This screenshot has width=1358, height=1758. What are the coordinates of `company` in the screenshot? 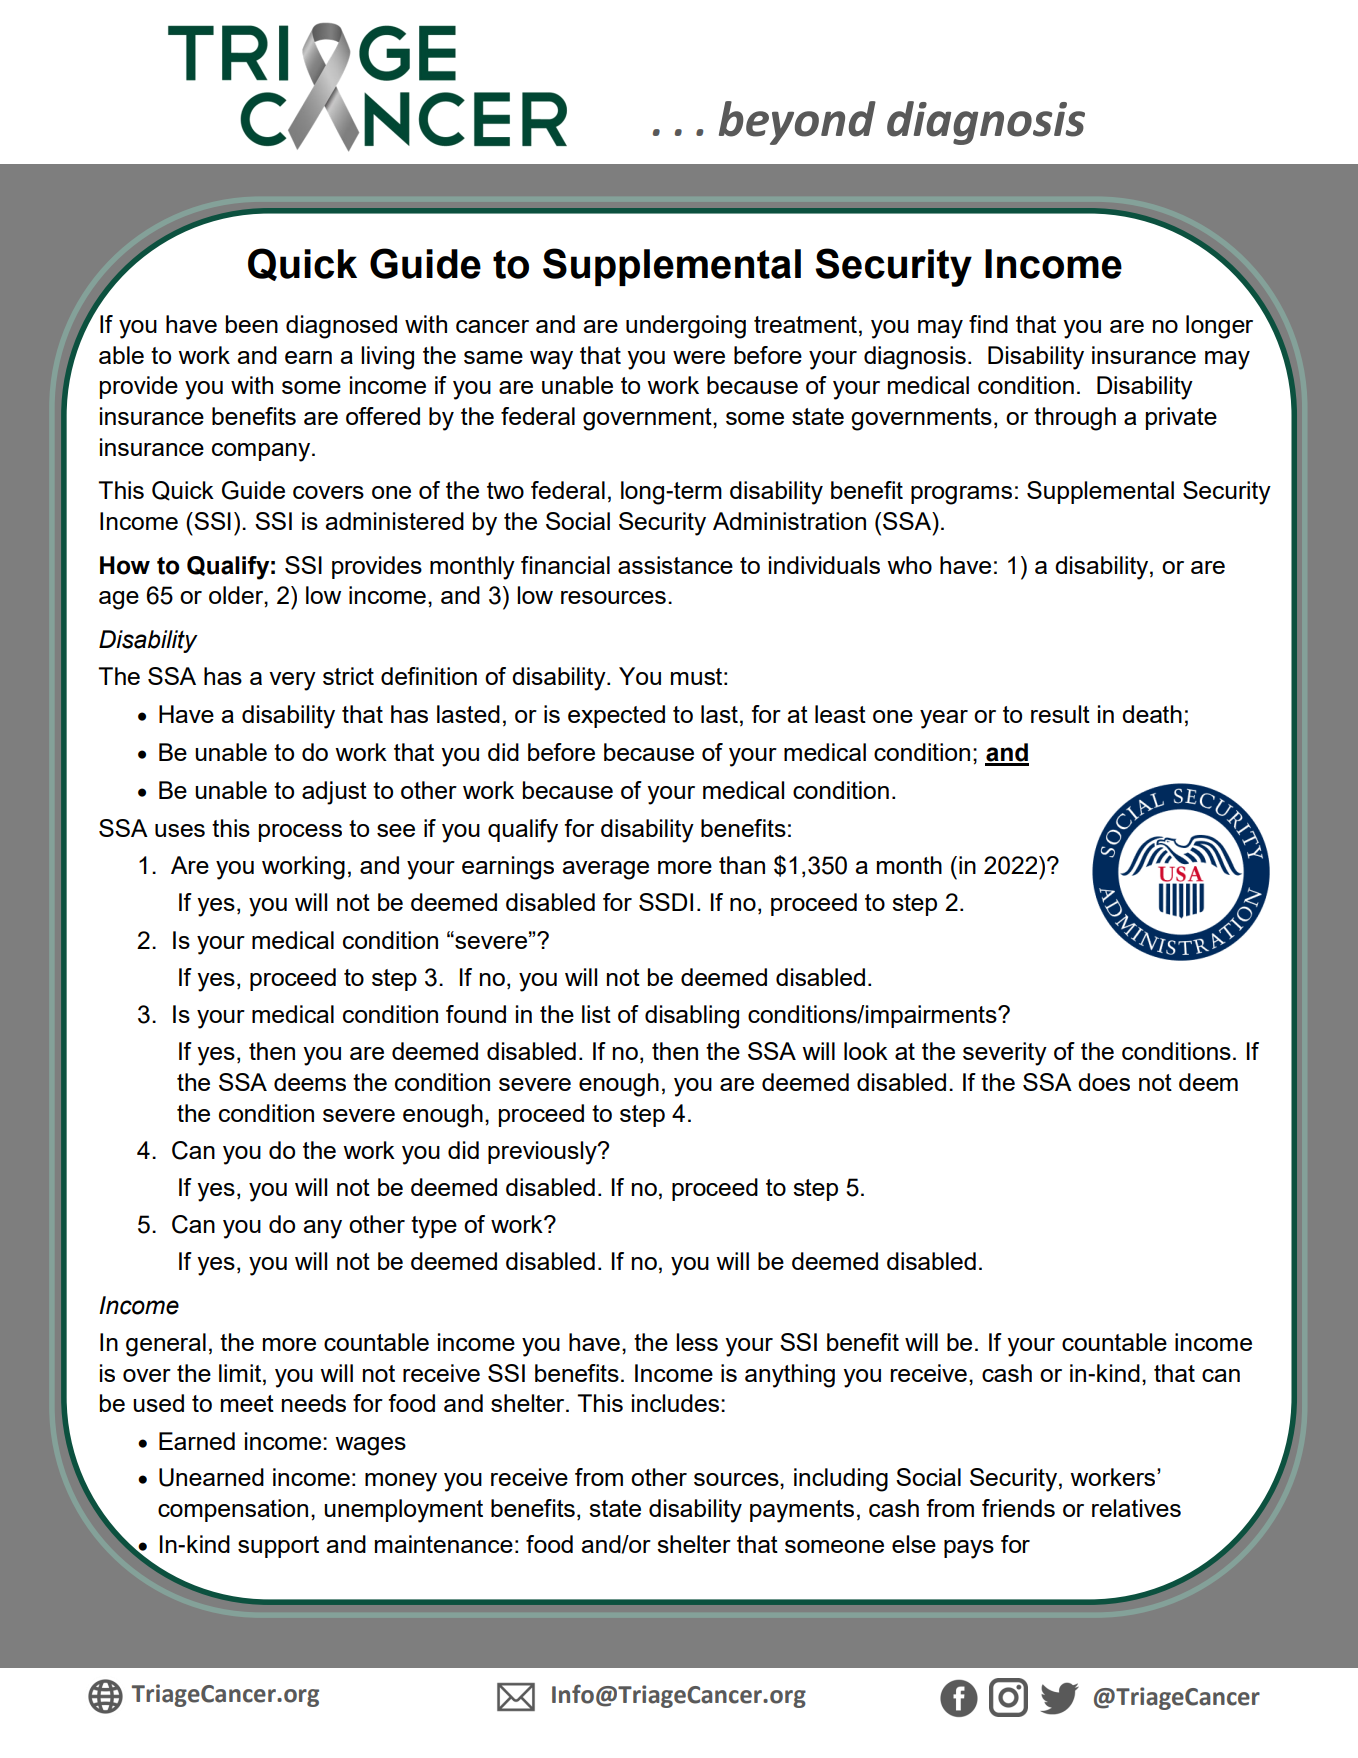 It's located at (262, 452).
